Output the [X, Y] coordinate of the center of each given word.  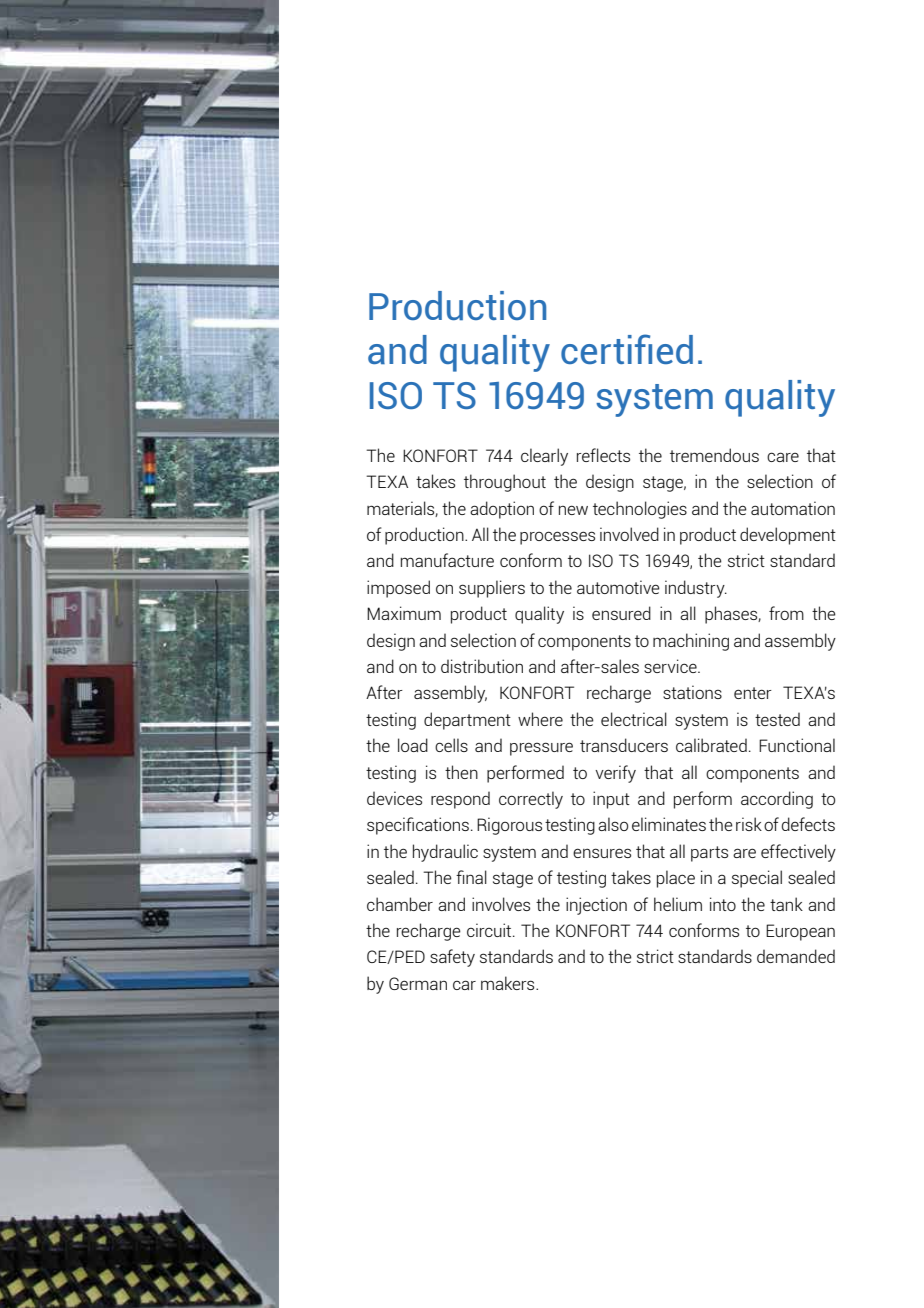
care [783, 457]
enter [753, 693]
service [671, 666]
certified [627, 349]
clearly [544, 457]
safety [452, 958]
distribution [482, 666]
